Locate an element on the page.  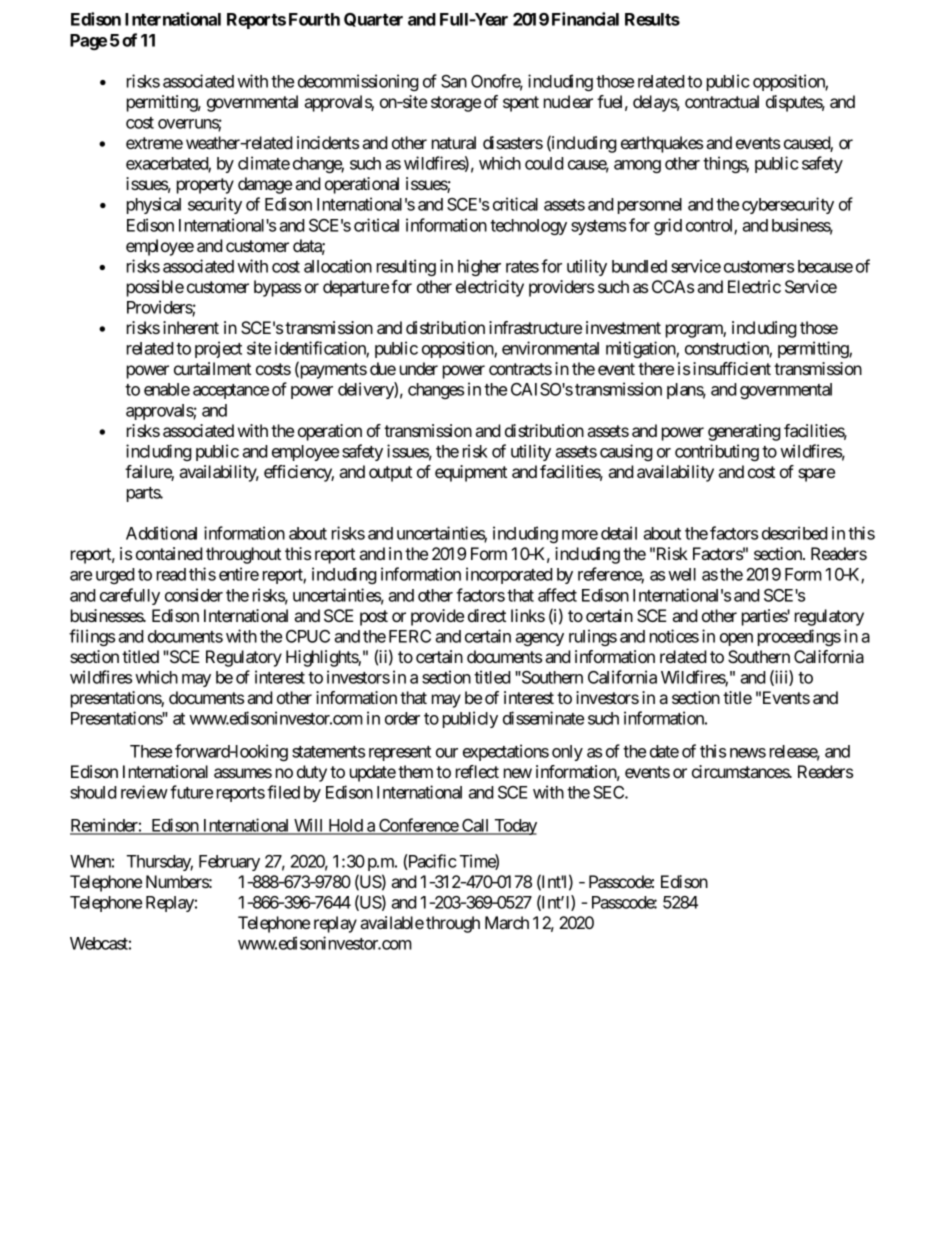
grid is located at coordinates (668, 226).
